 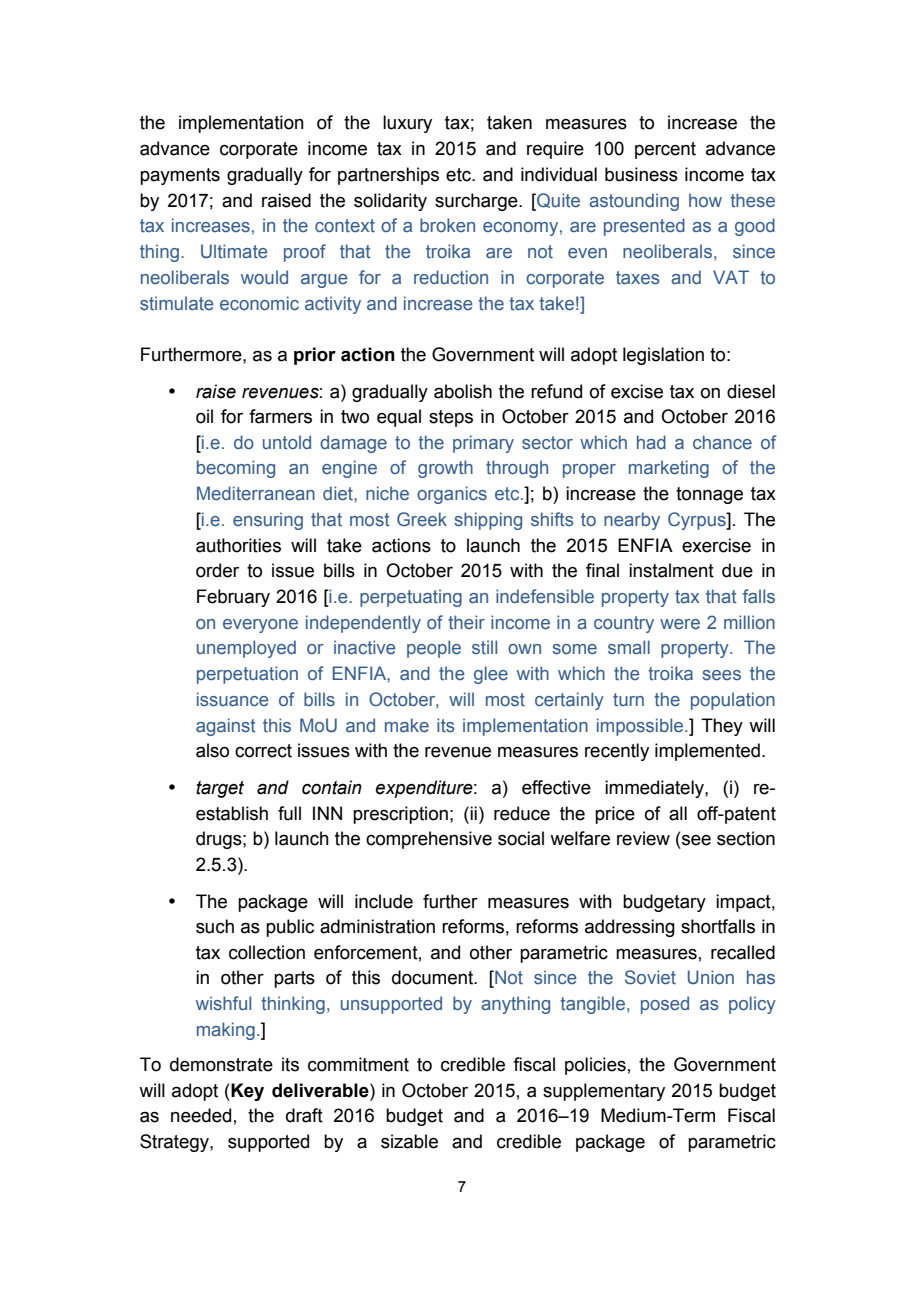 What do you see at coordinates (665, 150) in the screenshot?
I see `percent` at bounding box center [665, 150].
